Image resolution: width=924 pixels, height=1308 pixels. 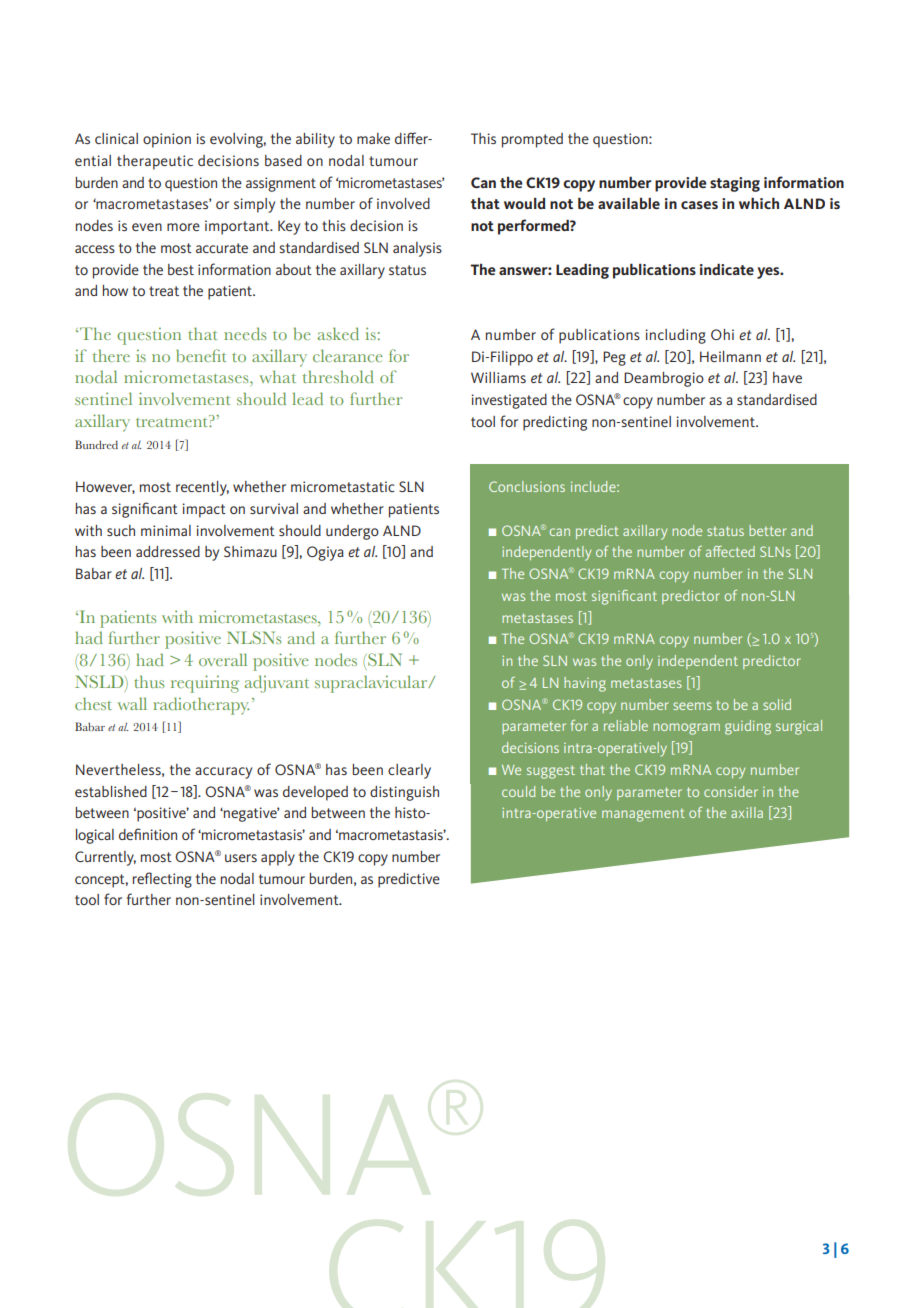 I want to click on supraclavicular, so click(x=372, y=684).
